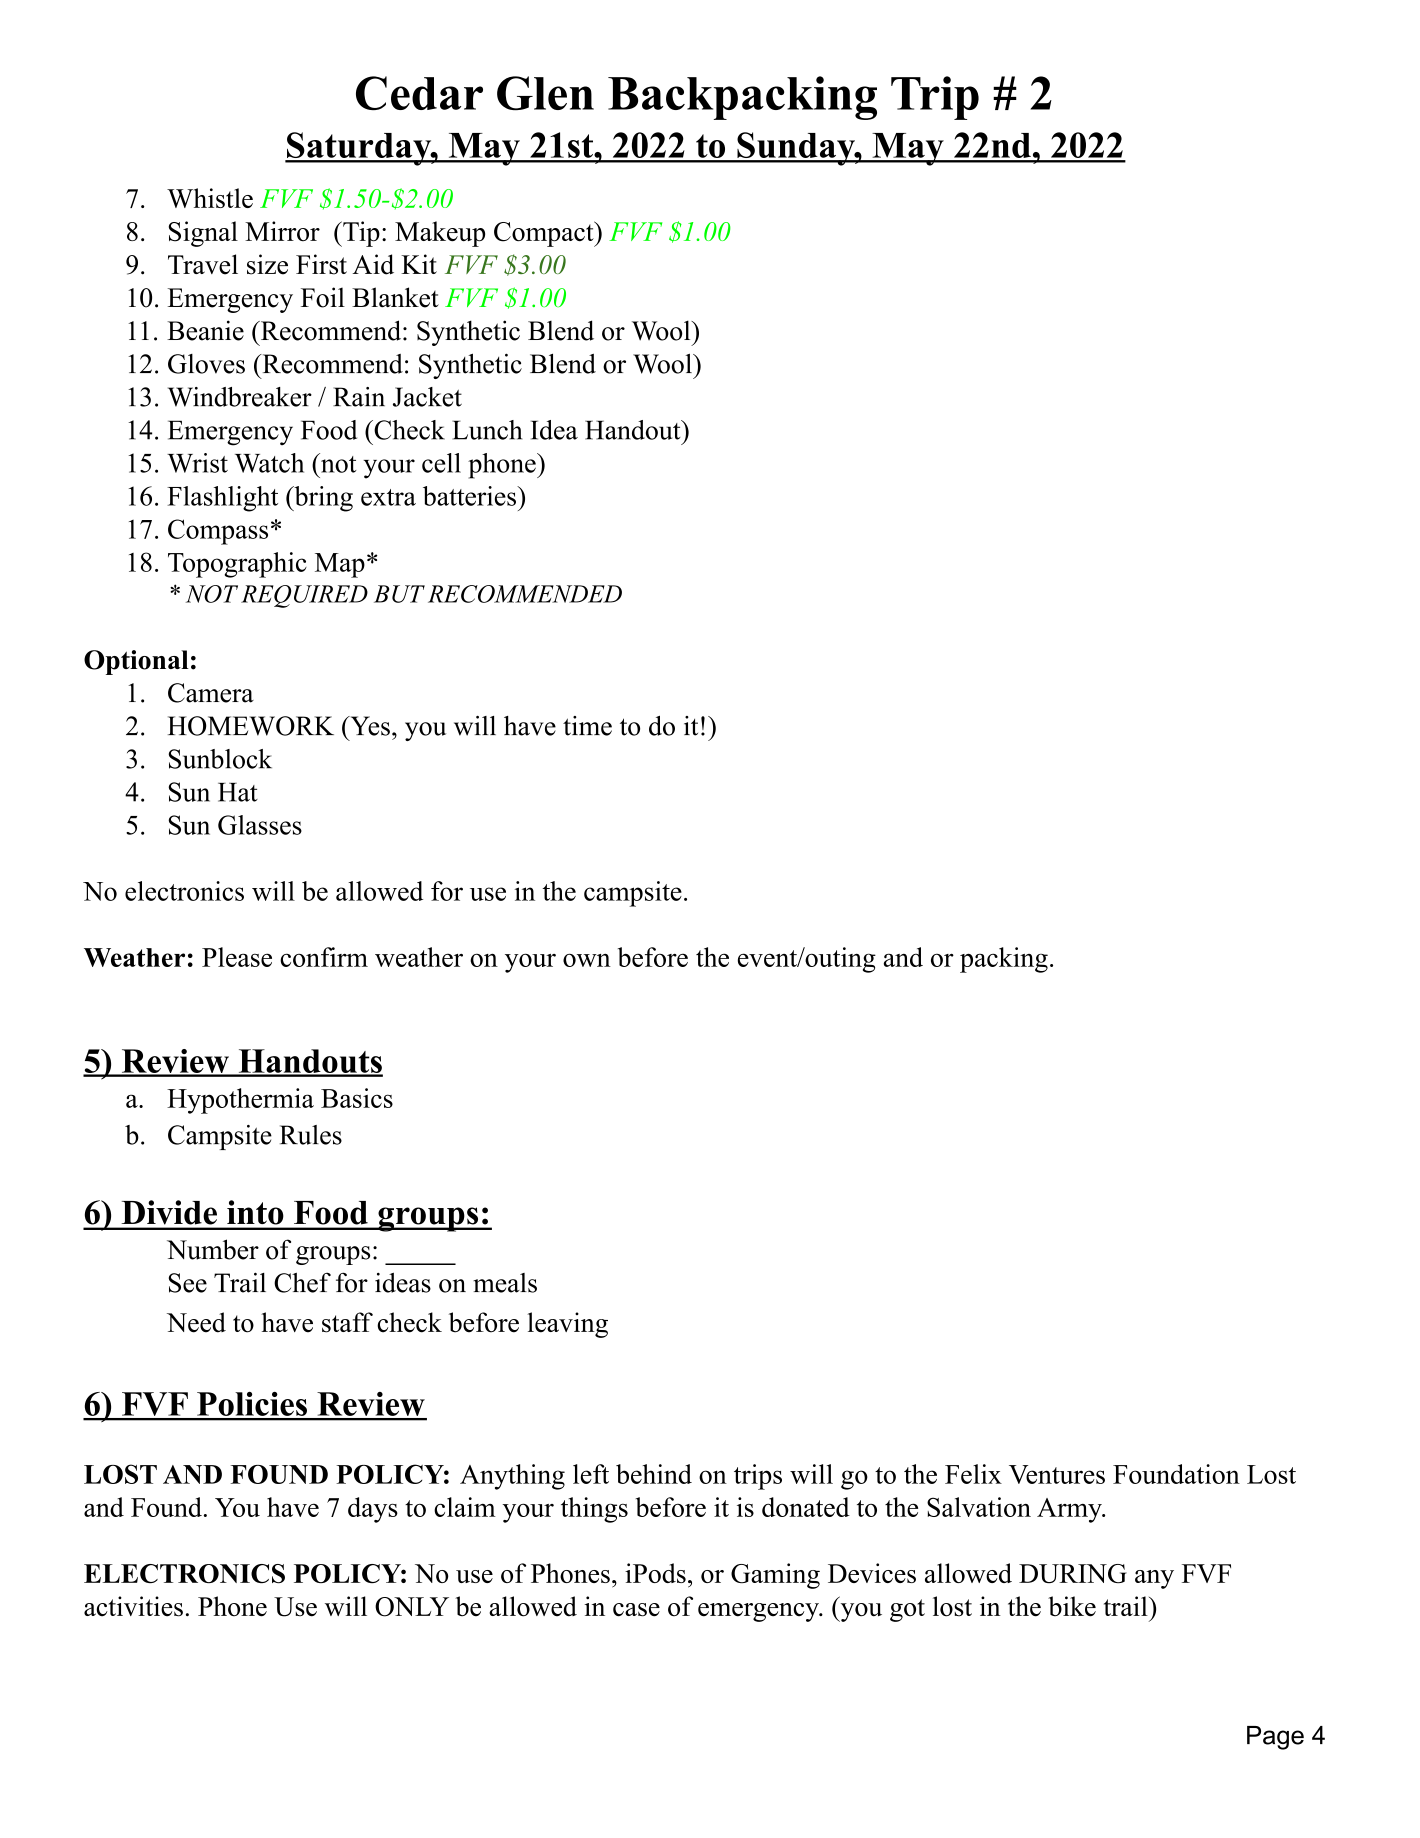  Describe the element at coordinates (587, 960) in the page. I see `own` at that location.
